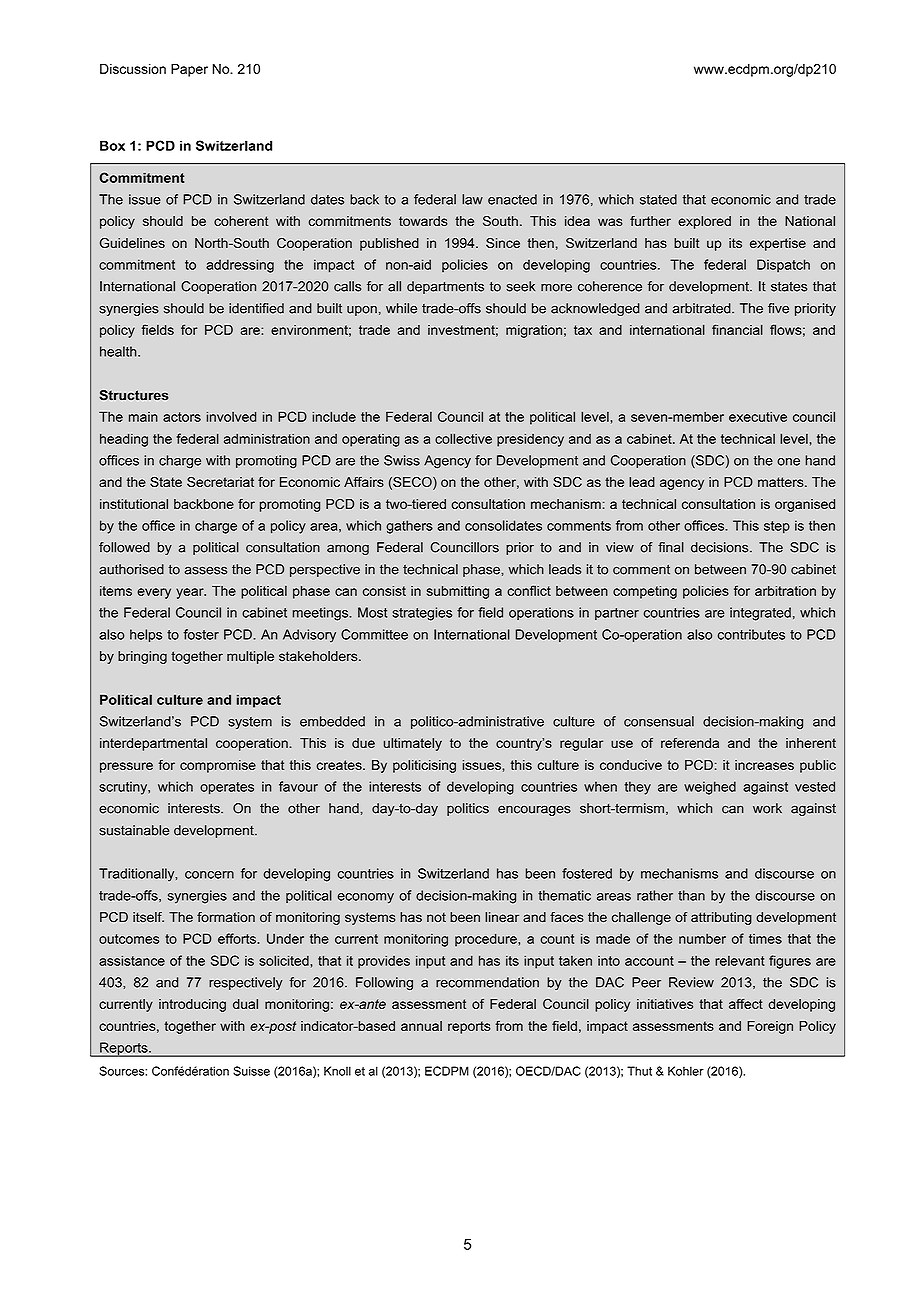  Describe the element at coordinates (503, 243) in the image. I see `Since` at that location.
